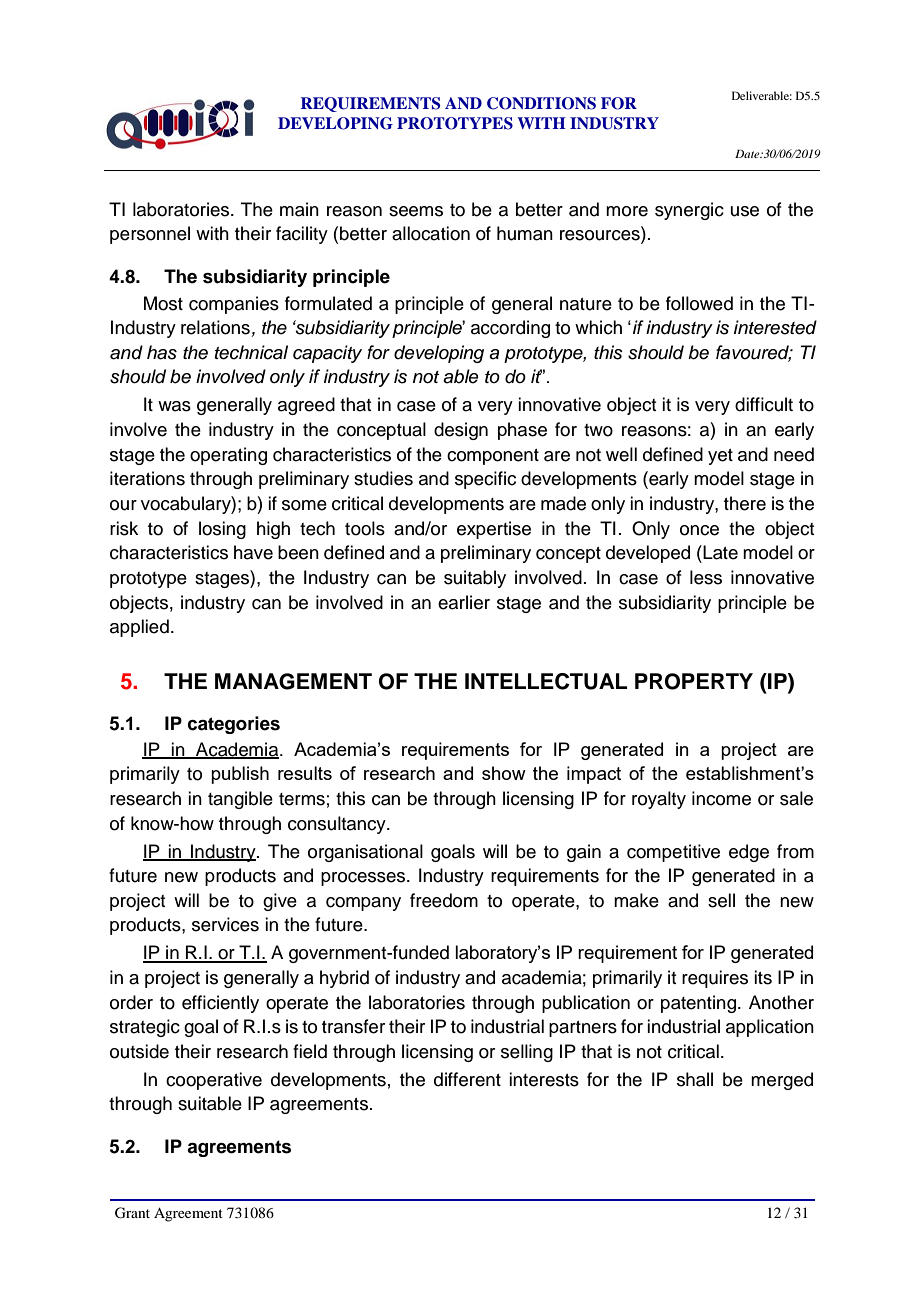 This screenshot has height=1308, width=924. I want to click on earlier, so click(464, 602).
